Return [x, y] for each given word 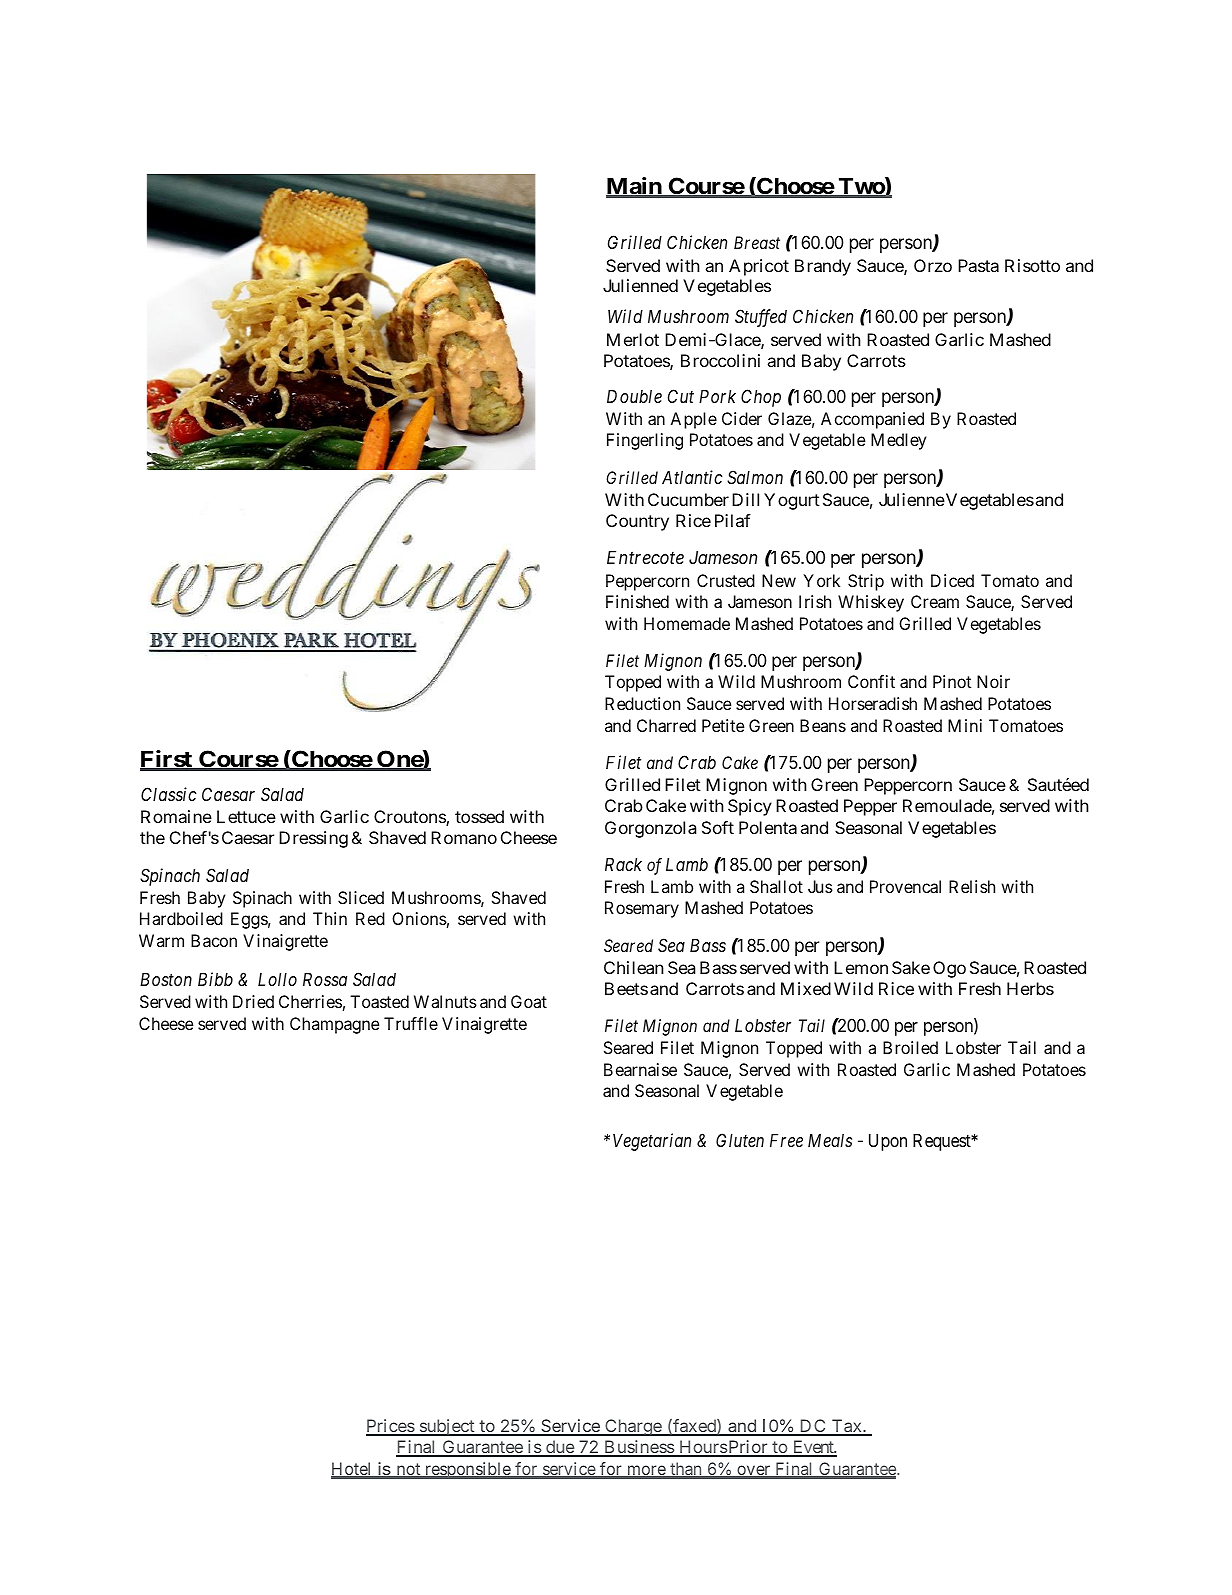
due [560, 1448]
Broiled [910, 1047]
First [167, 760]
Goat [529, 1001]
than [686, 1470]
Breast [757, 242]
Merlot [633, 339]
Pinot [952, 681]
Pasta [978, 265]
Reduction [642, 703]
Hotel [353, 1470]
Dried [253, 1001]
